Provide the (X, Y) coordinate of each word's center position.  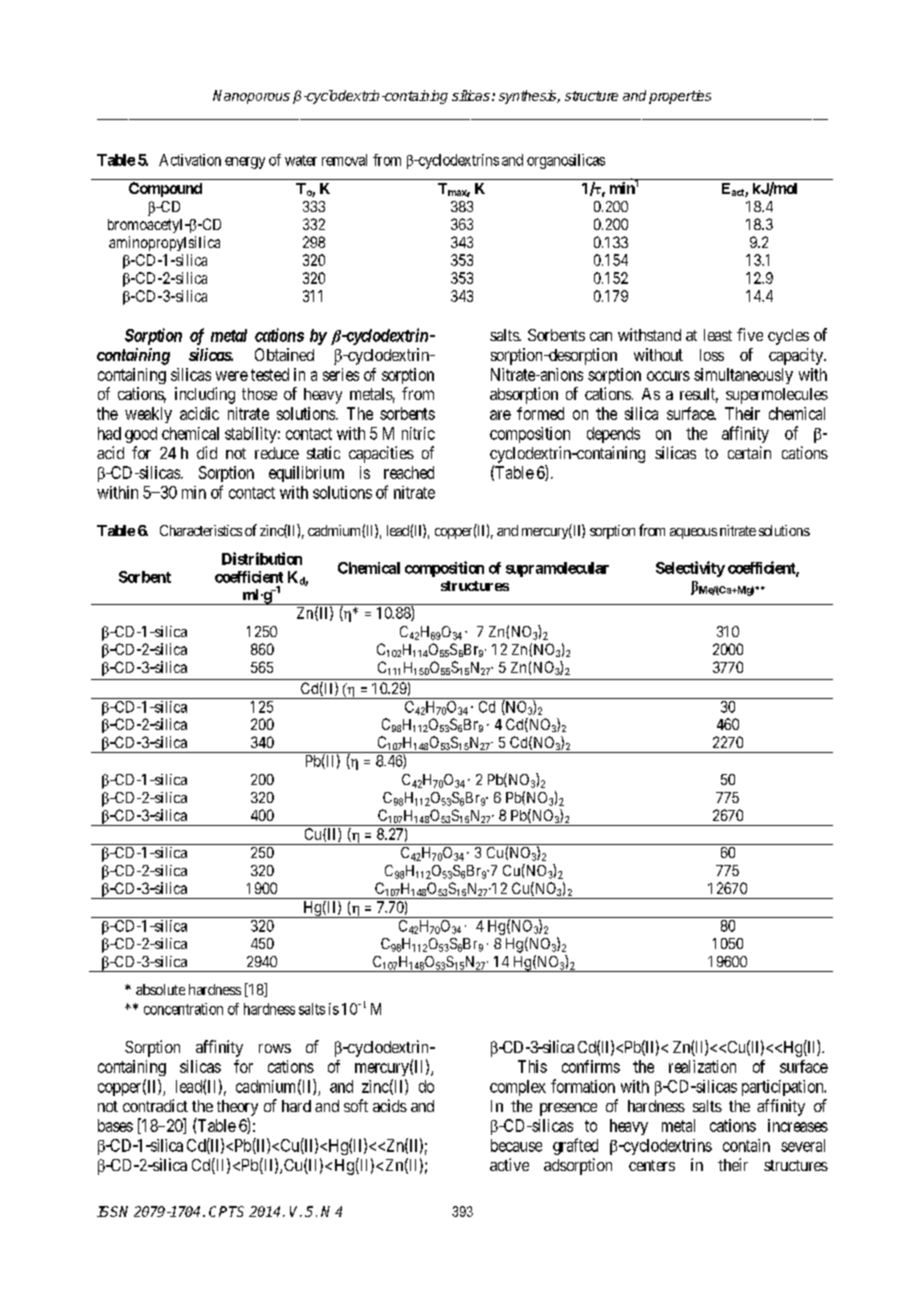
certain (749, 452)
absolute (160, 989)
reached (409, 472)
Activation (190, 160)
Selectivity (690, 569)
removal (344, 160)
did (207, 452)
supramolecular (557, 569)
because (516, 1145)
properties (680, 97)
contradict (155, 1105)
